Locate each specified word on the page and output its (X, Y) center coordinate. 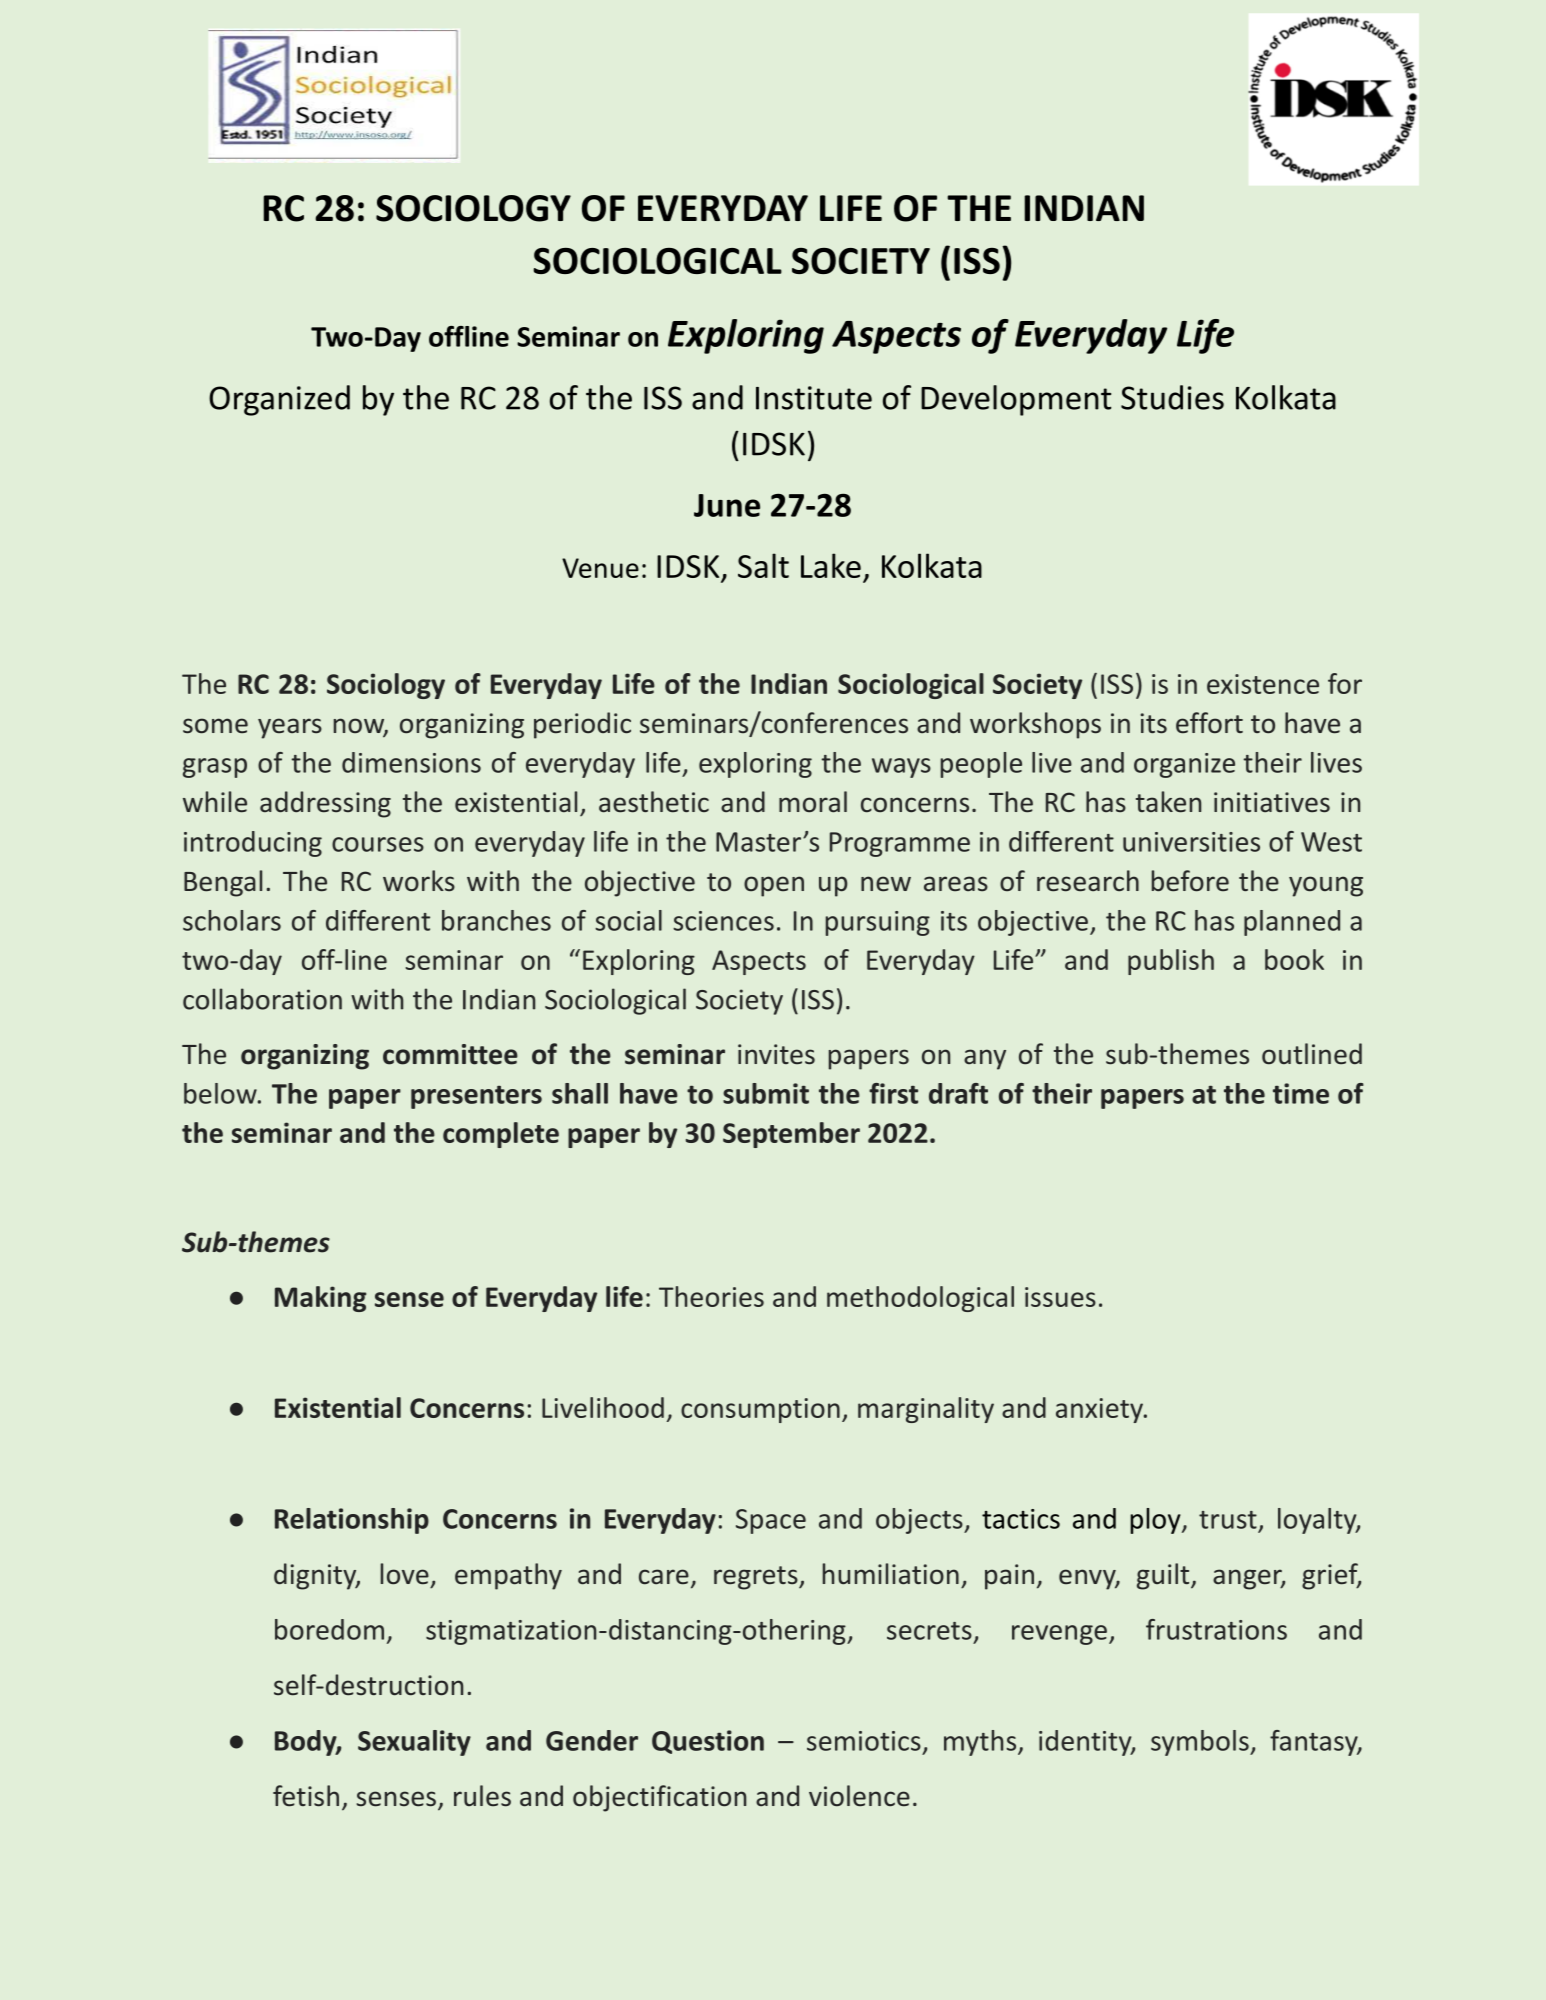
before (1190, 881)
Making (320, 1299)
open (774, 886)
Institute (814, 398)
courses (378, 844)
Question (708, 1742)
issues (1060, 1297)
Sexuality (414, 1743)
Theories (711, 1296)
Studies (1172, 397)
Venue (600, 568)
